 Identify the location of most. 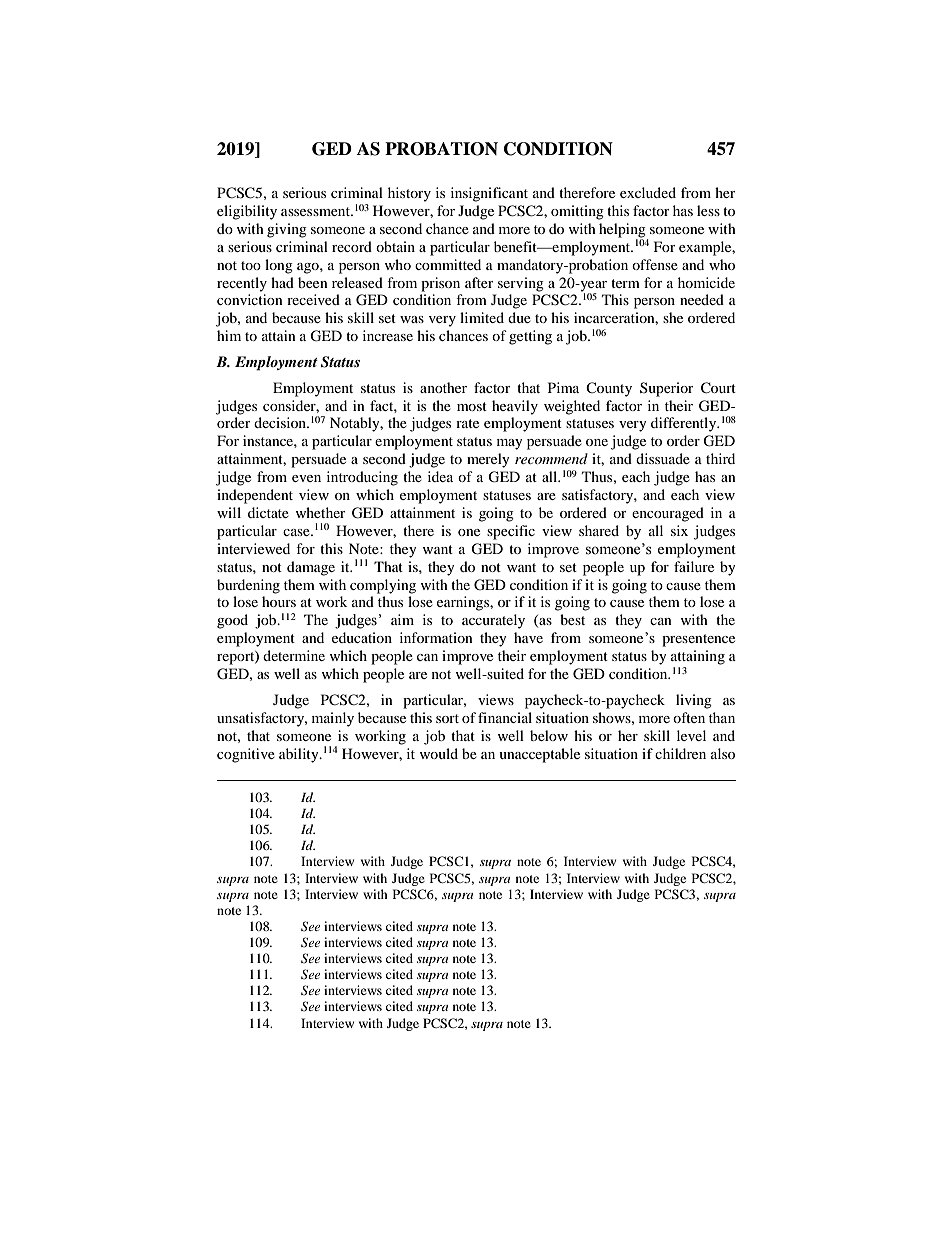
(472, 406).
